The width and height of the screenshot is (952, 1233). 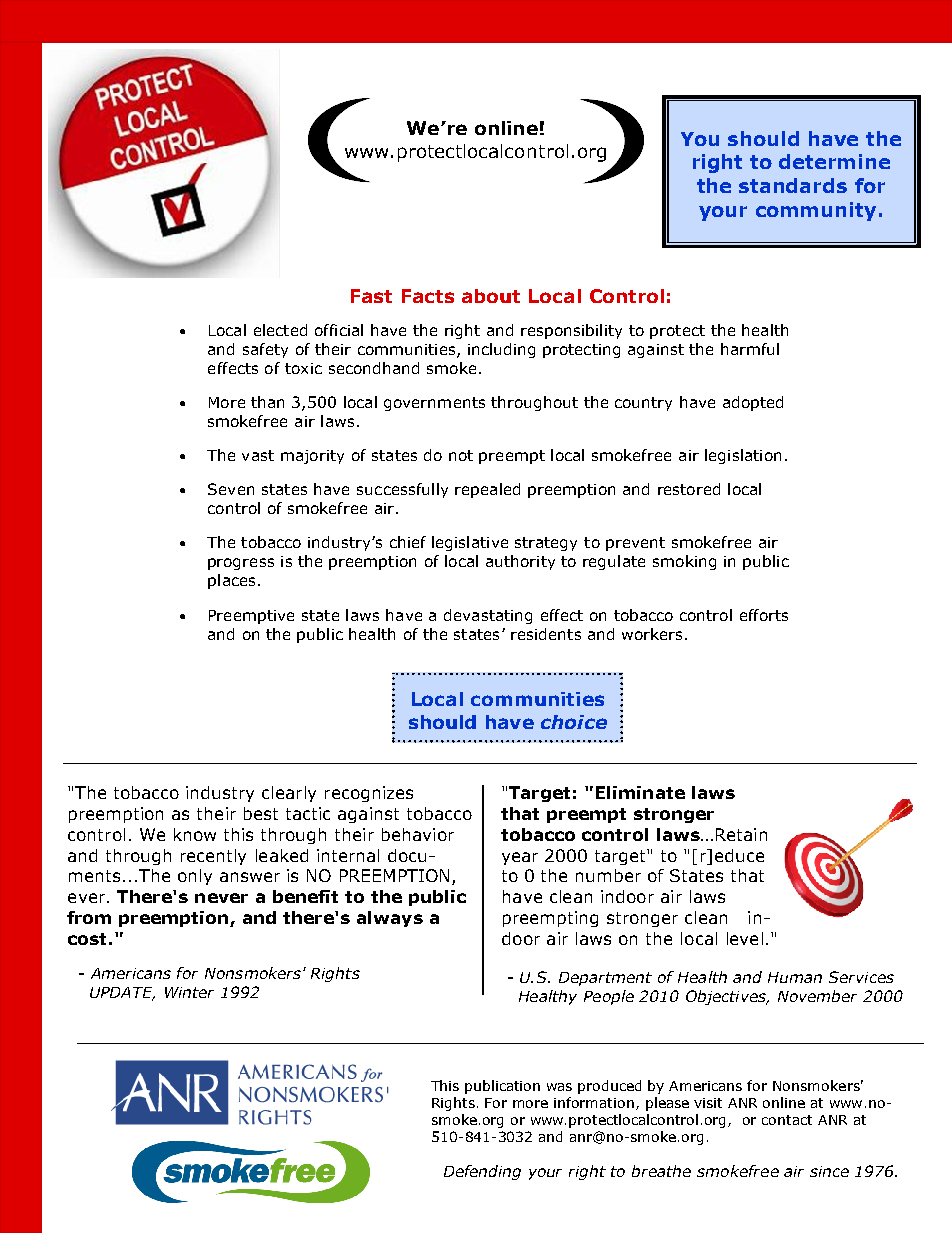 I want to click on level, so click(x=745, y=938).
